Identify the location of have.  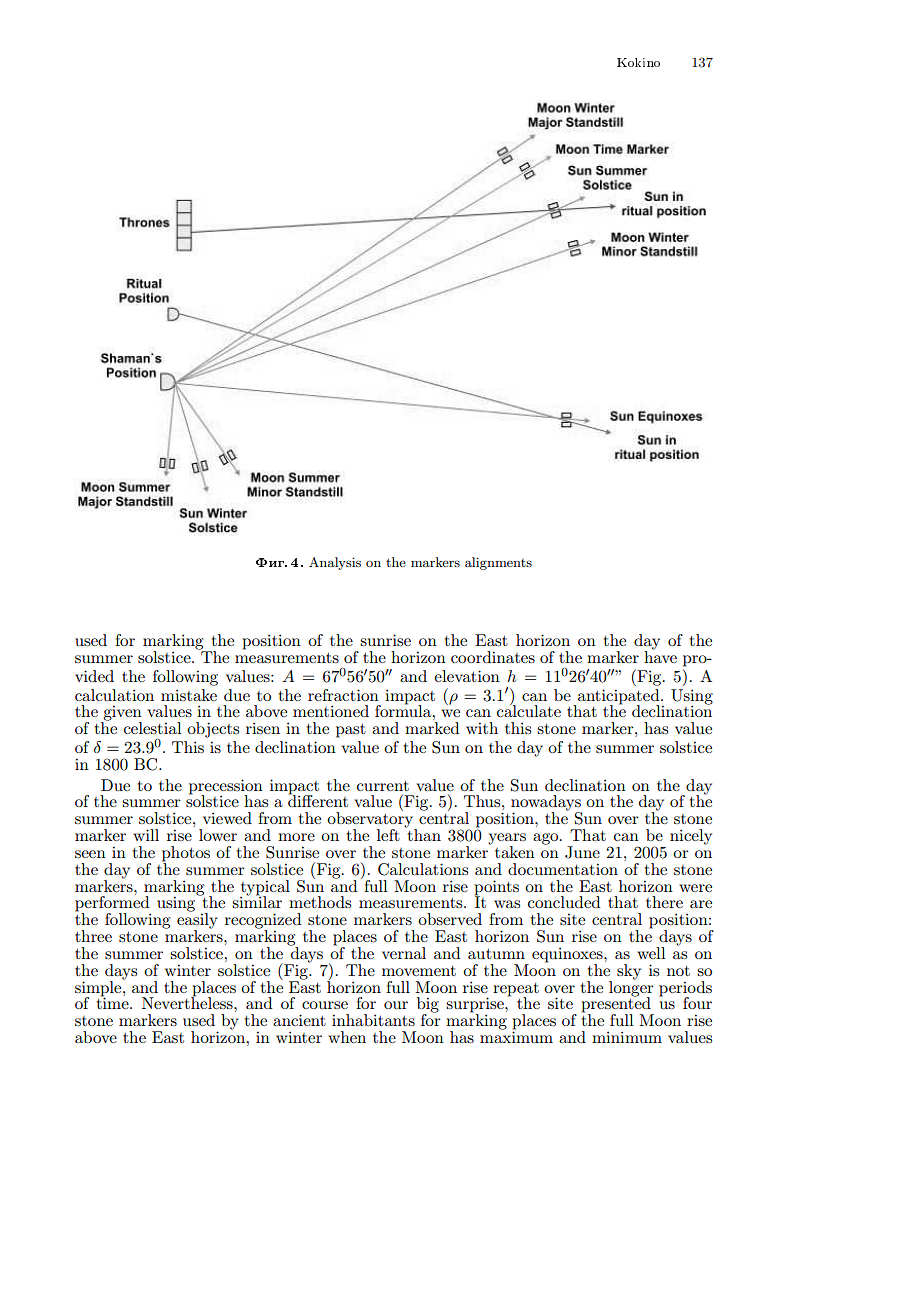
(660, 656).
